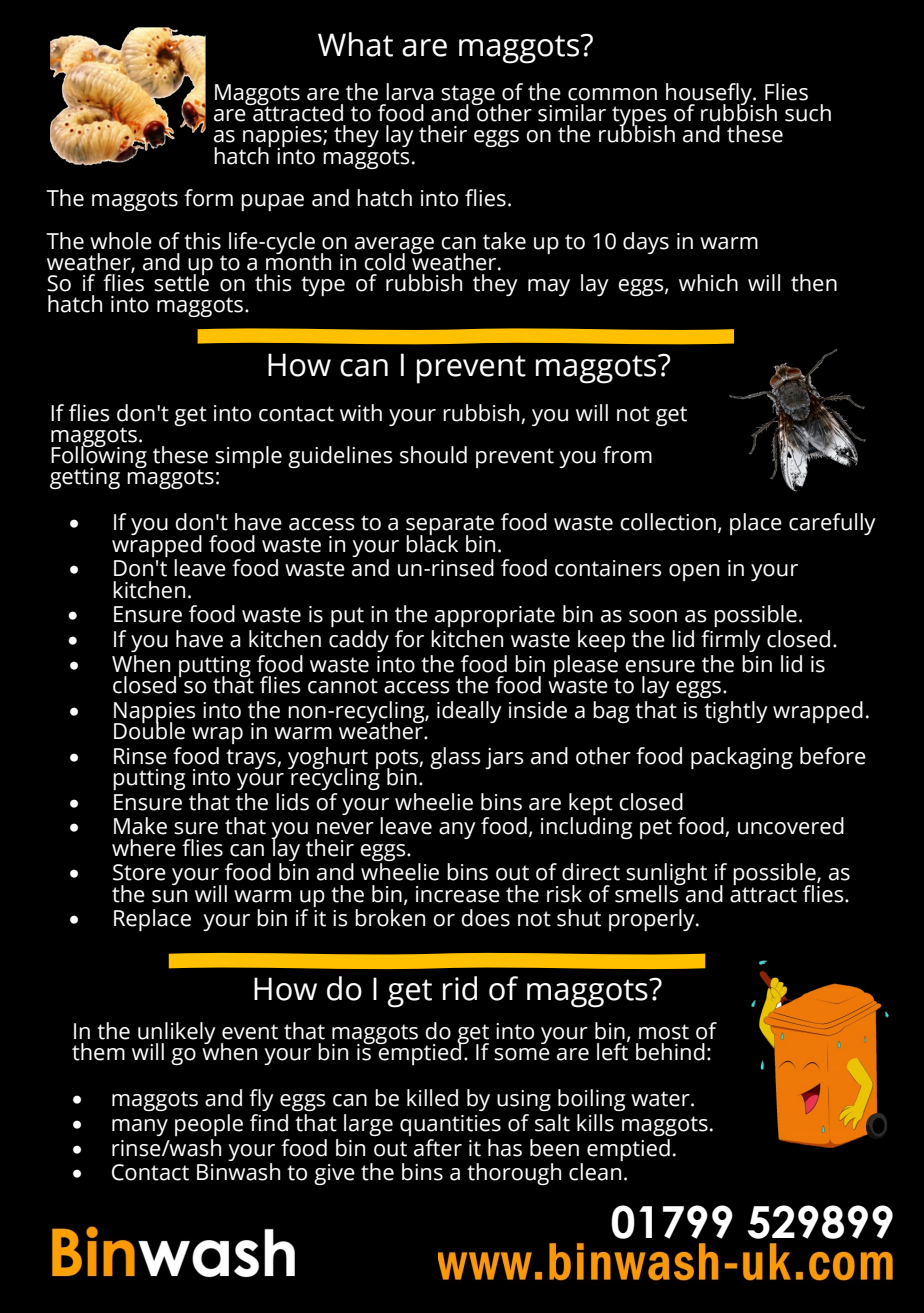 The width and height of the screenshot is (924, 1313). I want to click on Double, so click(149, 729).
